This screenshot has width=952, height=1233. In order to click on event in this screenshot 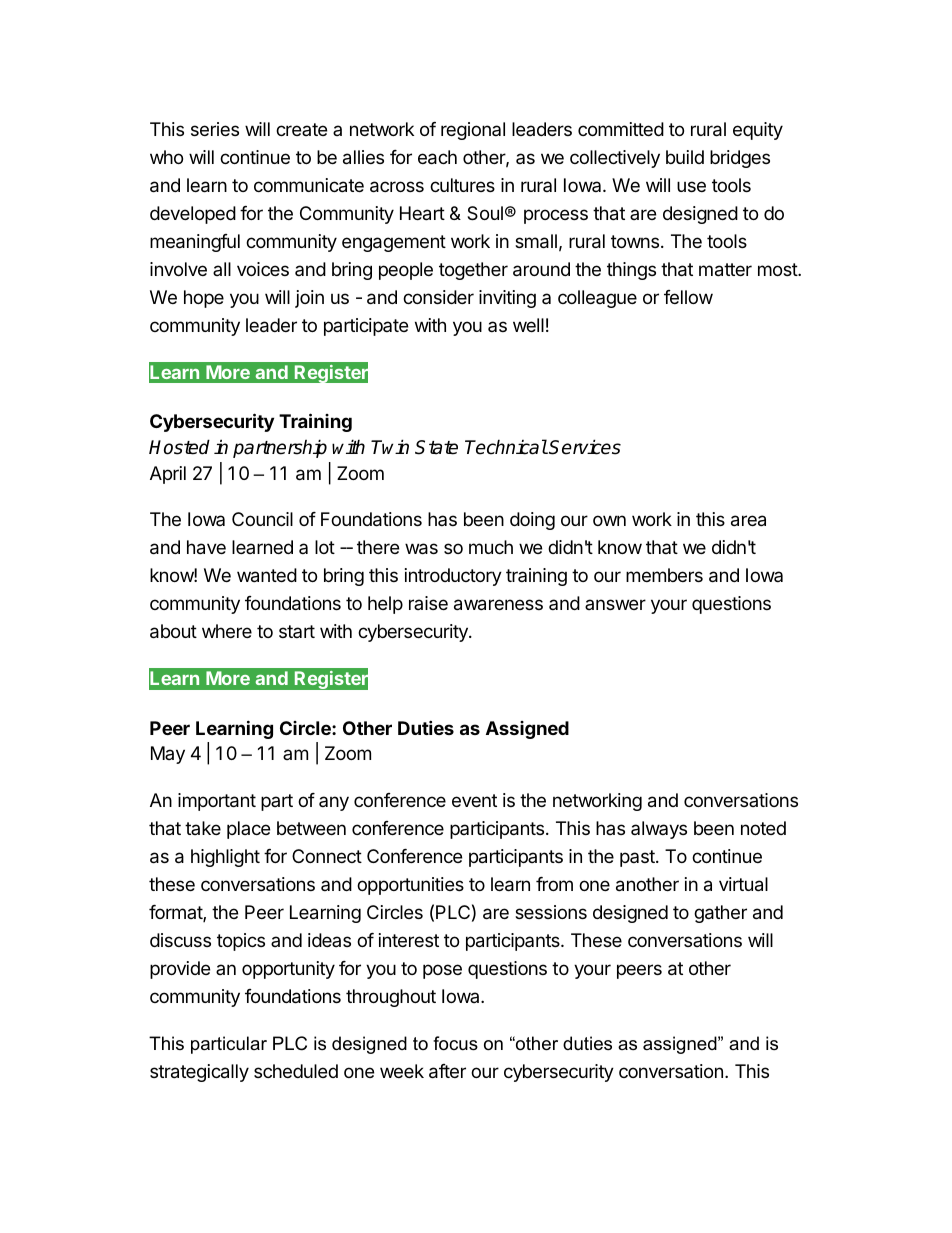, I will do `click(474, 800)`.
